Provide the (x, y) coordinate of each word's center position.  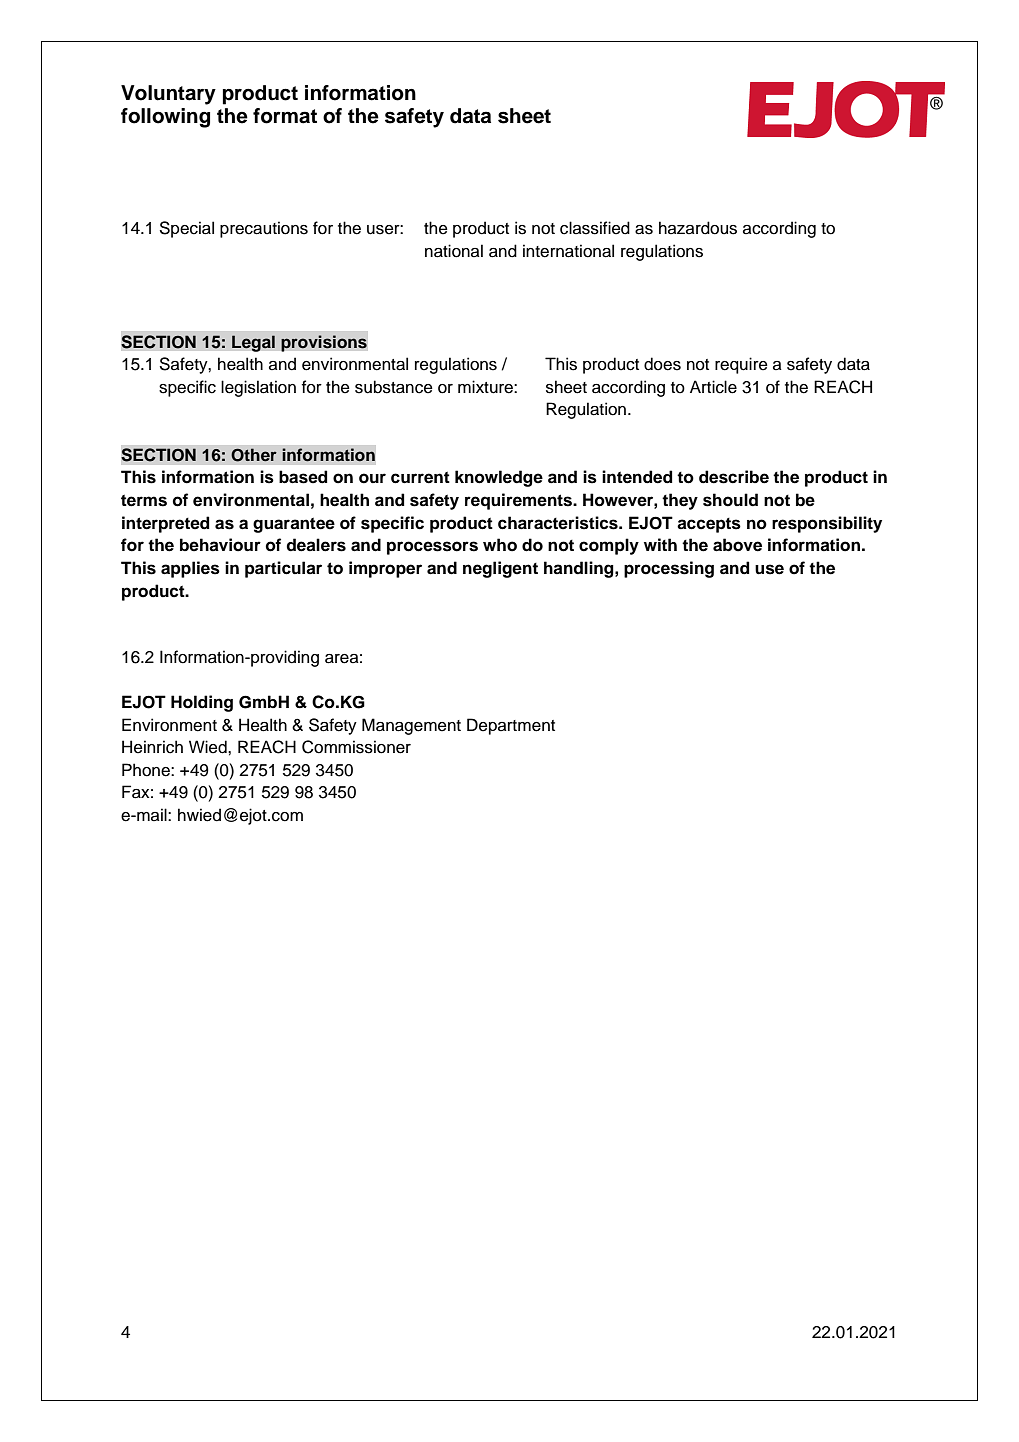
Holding (202, 703)
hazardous (698, 228)
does (662, 364)
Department (511, 726)
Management (411, 726)
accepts (709, 525)
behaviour (220, 545)
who (500, 545)
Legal (253, 343)
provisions (324, 343)
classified (595, 228)
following (165, 118)
